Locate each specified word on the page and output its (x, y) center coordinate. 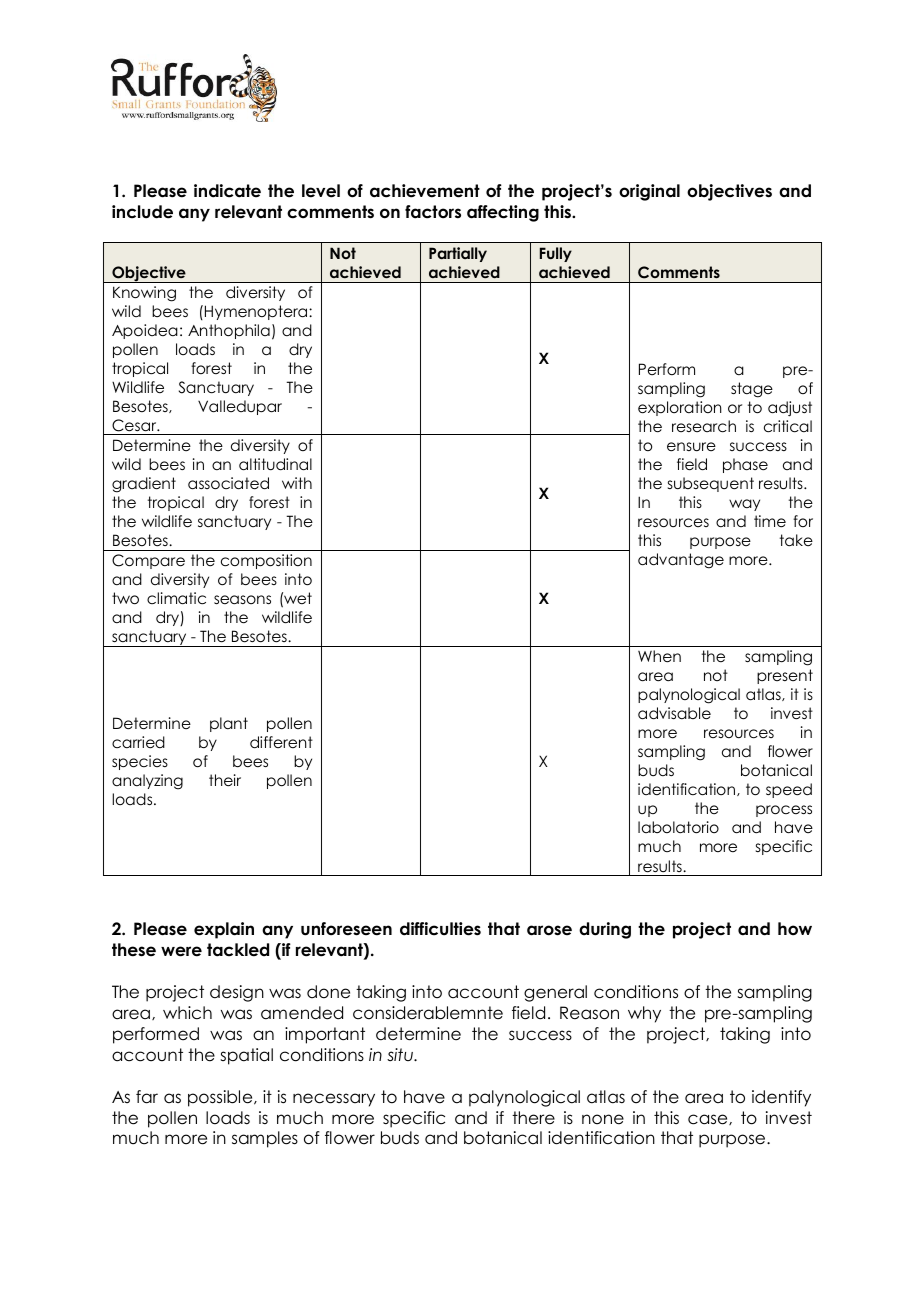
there (533, 1118)
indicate (227, 191)
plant (229, 724)
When (659, 656)
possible (221, 1098)
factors (433, 212)
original (649, 192)
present (785, 676)
